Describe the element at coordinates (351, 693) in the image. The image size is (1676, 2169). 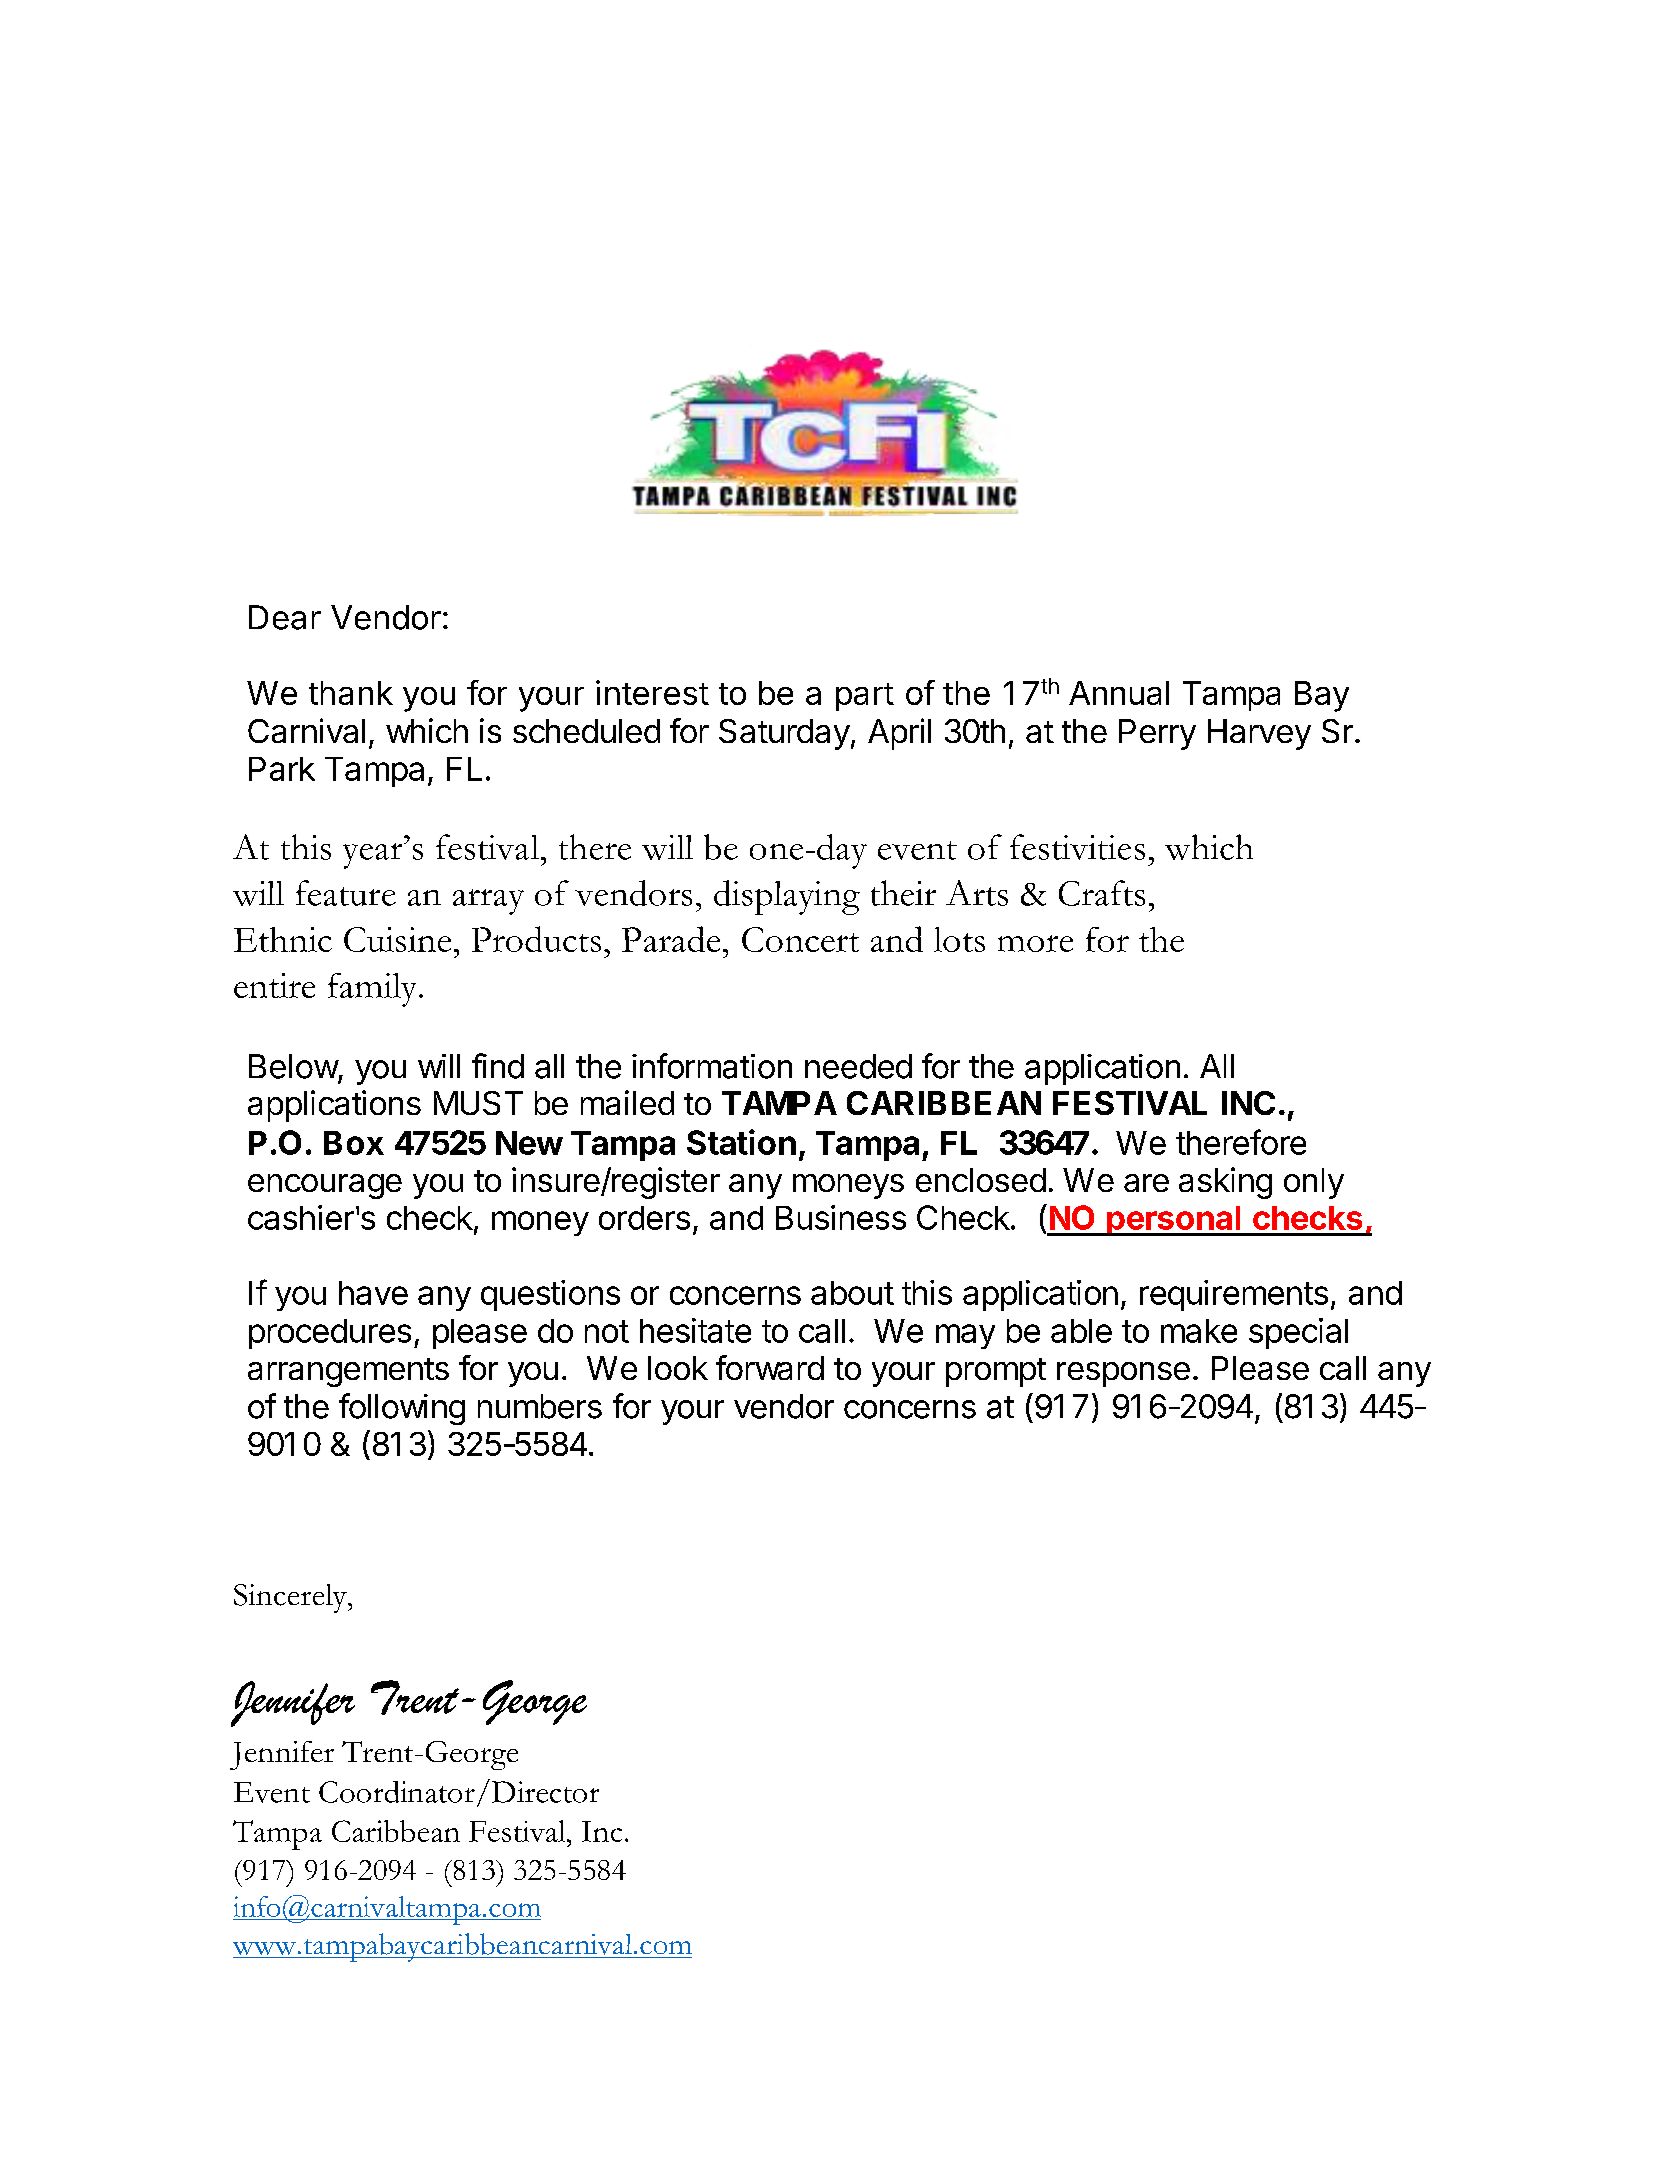
I see `thank` at that location.
